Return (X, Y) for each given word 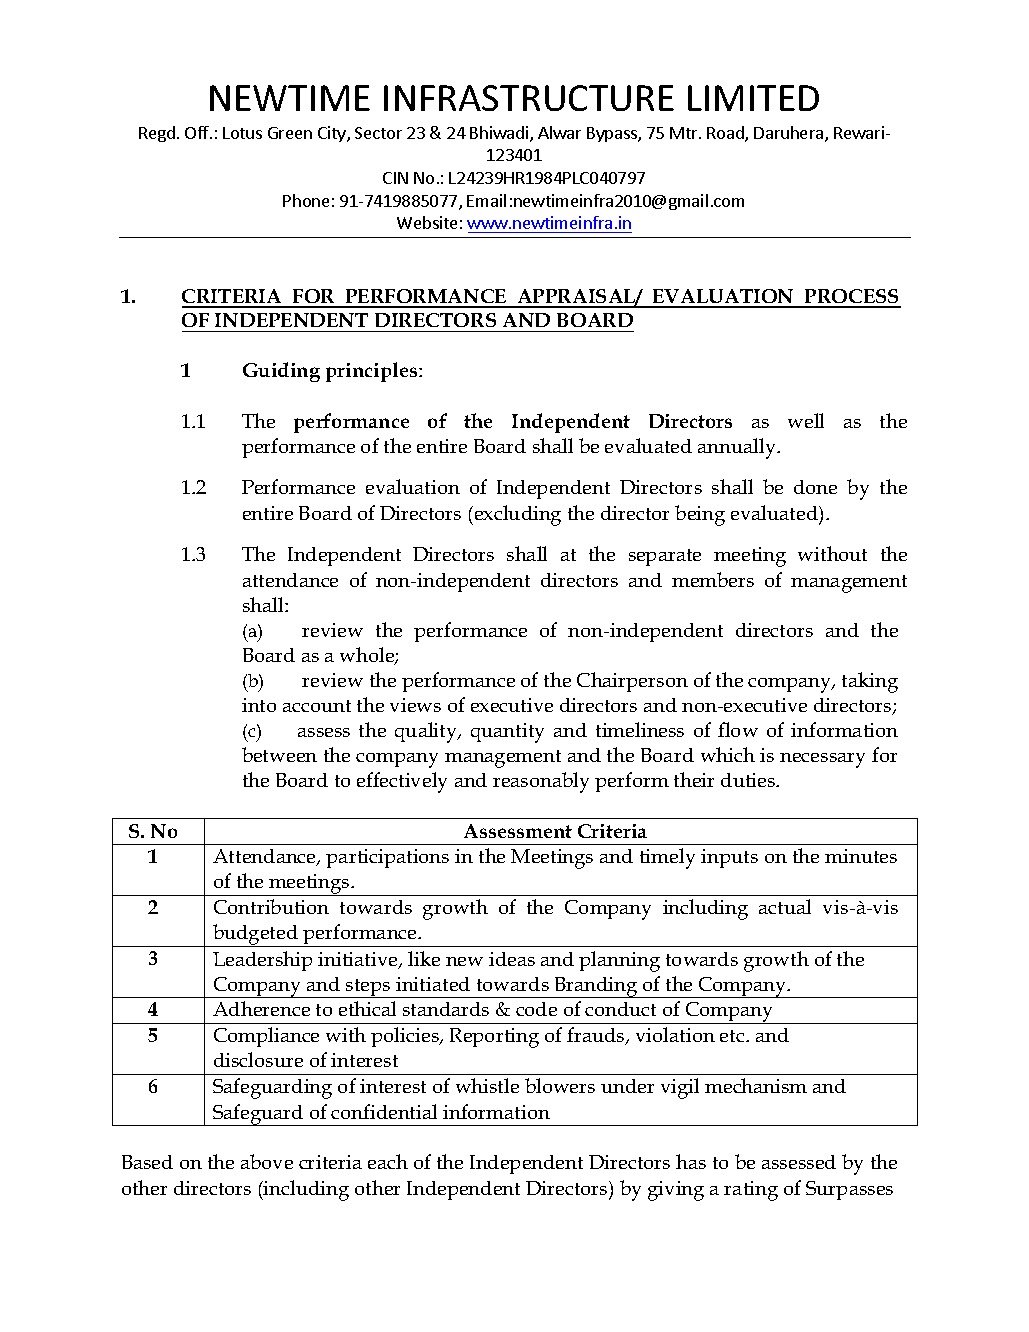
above (267, 1161)
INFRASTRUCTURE (529, 98)
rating (751, 1191)
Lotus (242, 133)
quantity (507, 733)
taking (870, 682)
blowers (560, 1085)
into (259, 705)
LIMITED (753, 98)
